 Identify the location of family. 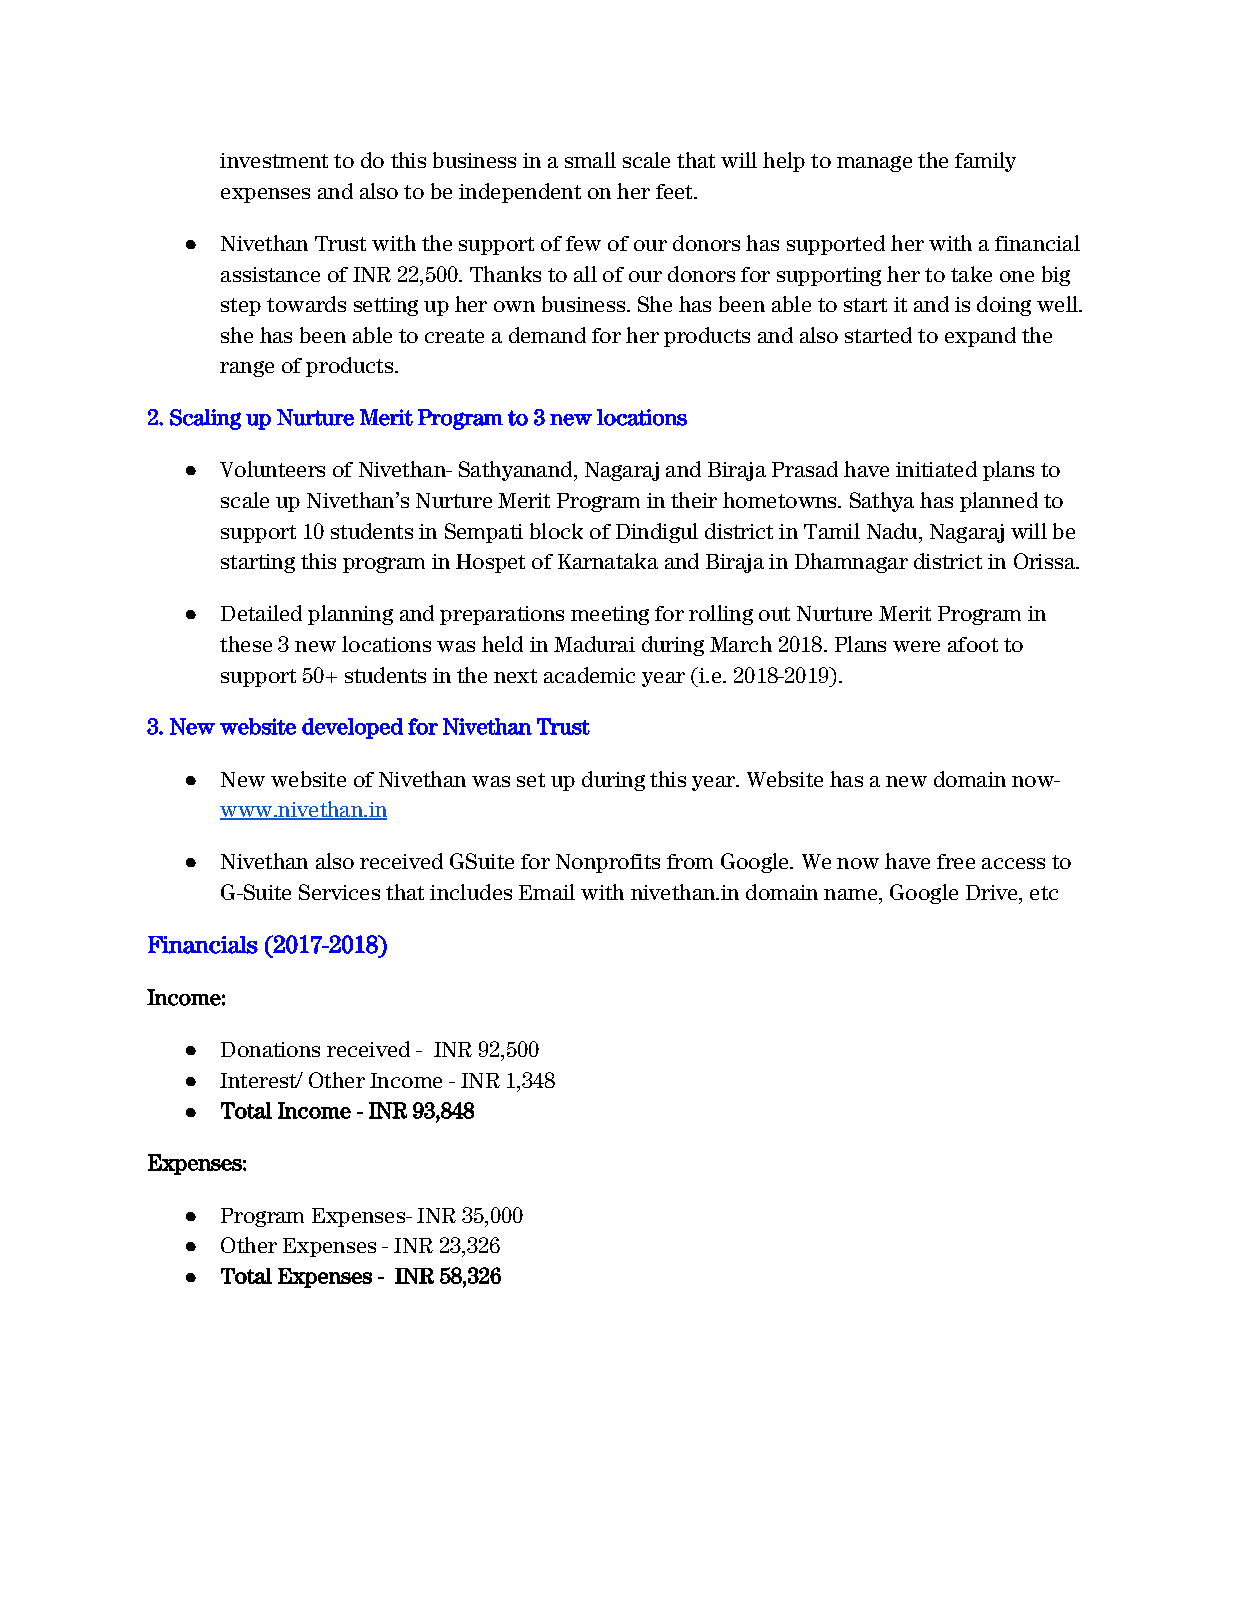
(985, 162).
